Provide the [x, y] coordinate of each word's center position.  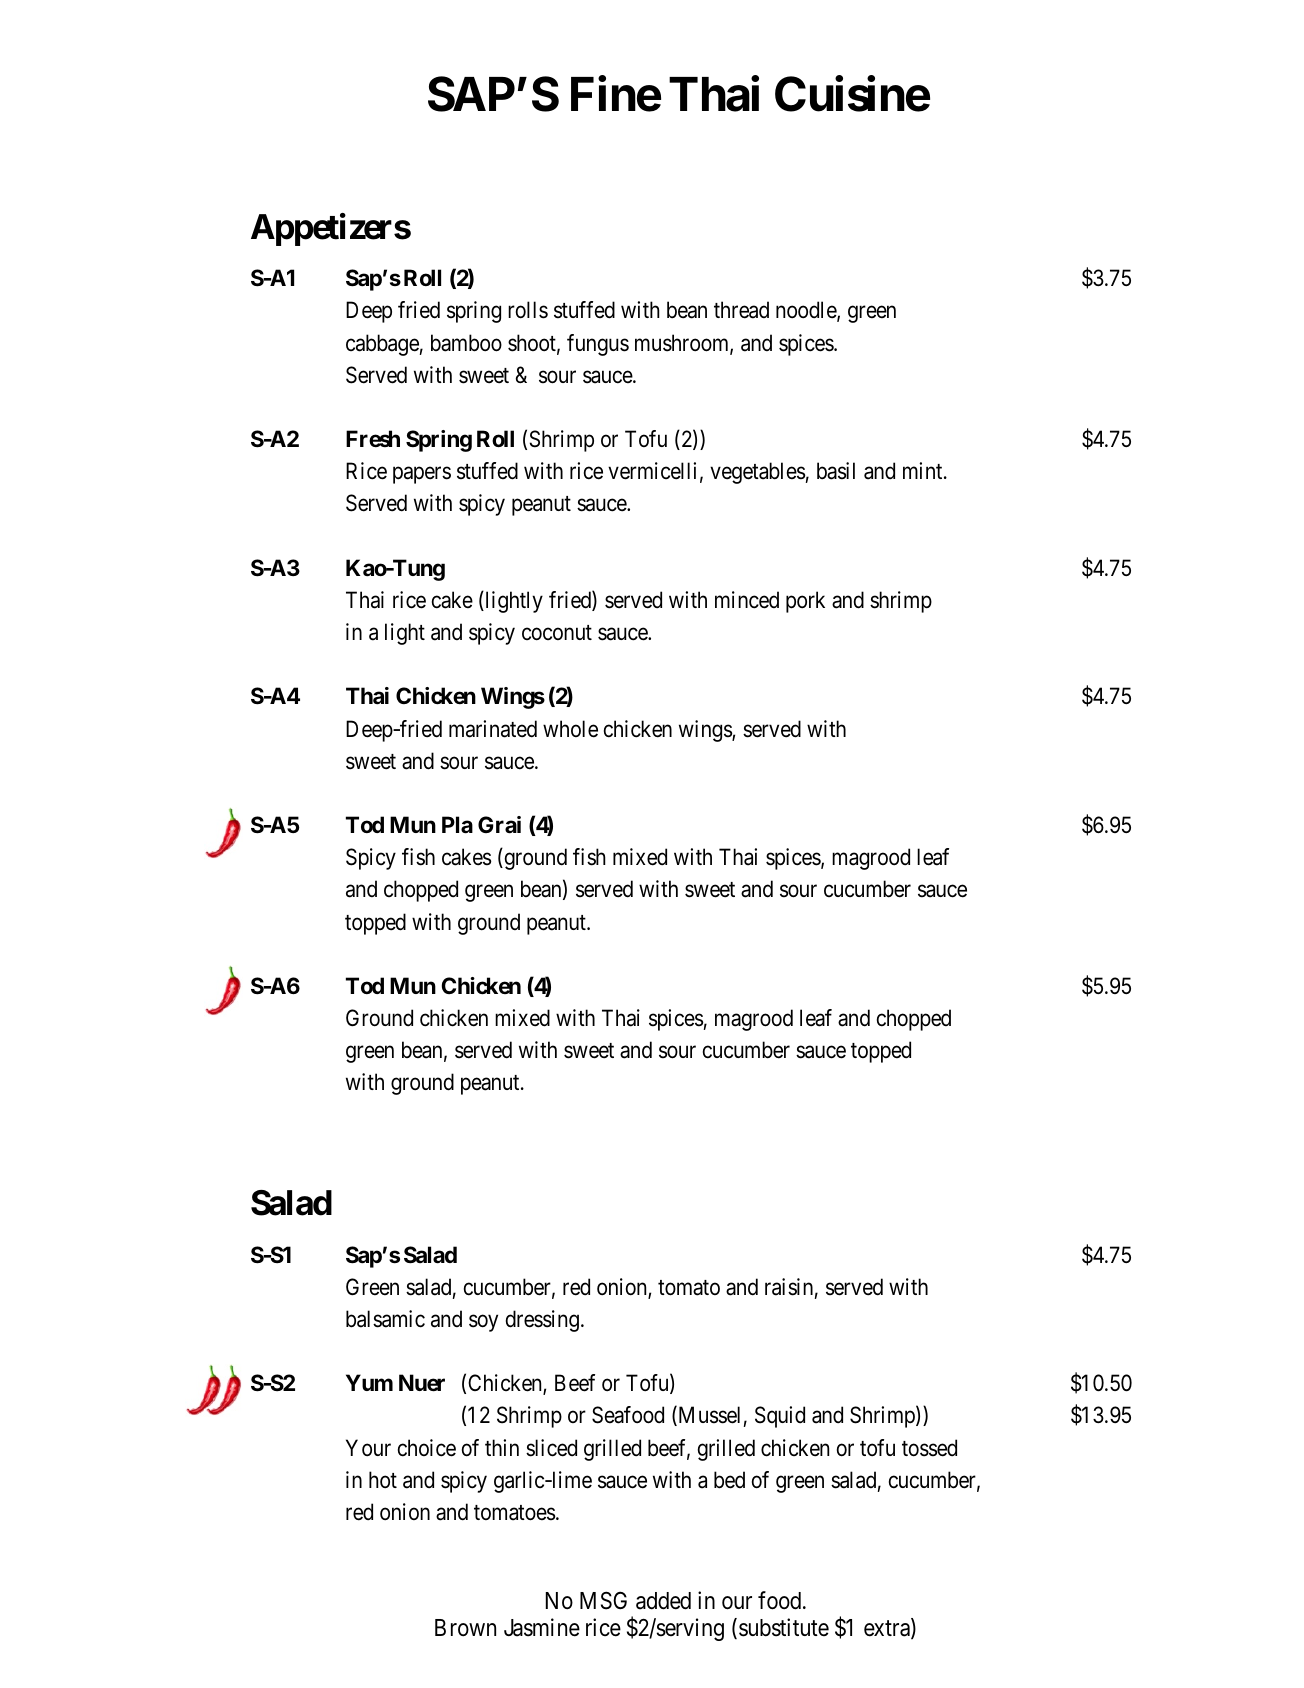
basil [836, 471]
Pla [457, 825]
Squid [780, 1417]
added [663, 1601]
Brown [465, 1628]
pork [805, 602]
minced [747, 600]
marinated [493, 729]
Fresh [373, 438]
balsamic [385, 1319]
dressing [542, 1321]
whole [570, 729]
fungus [598, 345]
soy [483, 1323]
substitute [784, 1627]
